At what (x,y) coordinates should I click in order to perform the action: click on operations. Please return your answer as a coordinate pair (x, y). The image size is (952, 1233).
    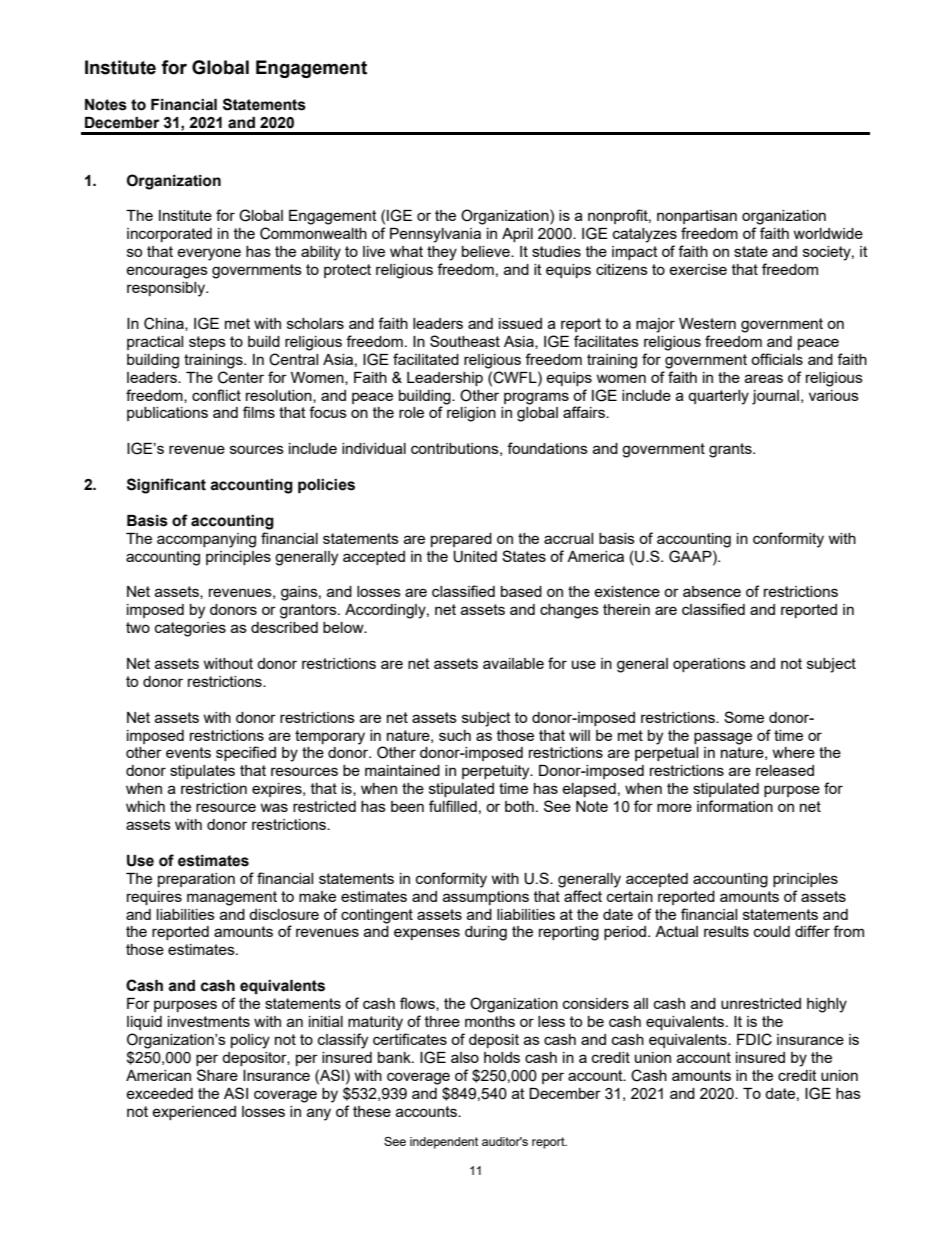
    Looking at the image, I should click on (709, 665).
